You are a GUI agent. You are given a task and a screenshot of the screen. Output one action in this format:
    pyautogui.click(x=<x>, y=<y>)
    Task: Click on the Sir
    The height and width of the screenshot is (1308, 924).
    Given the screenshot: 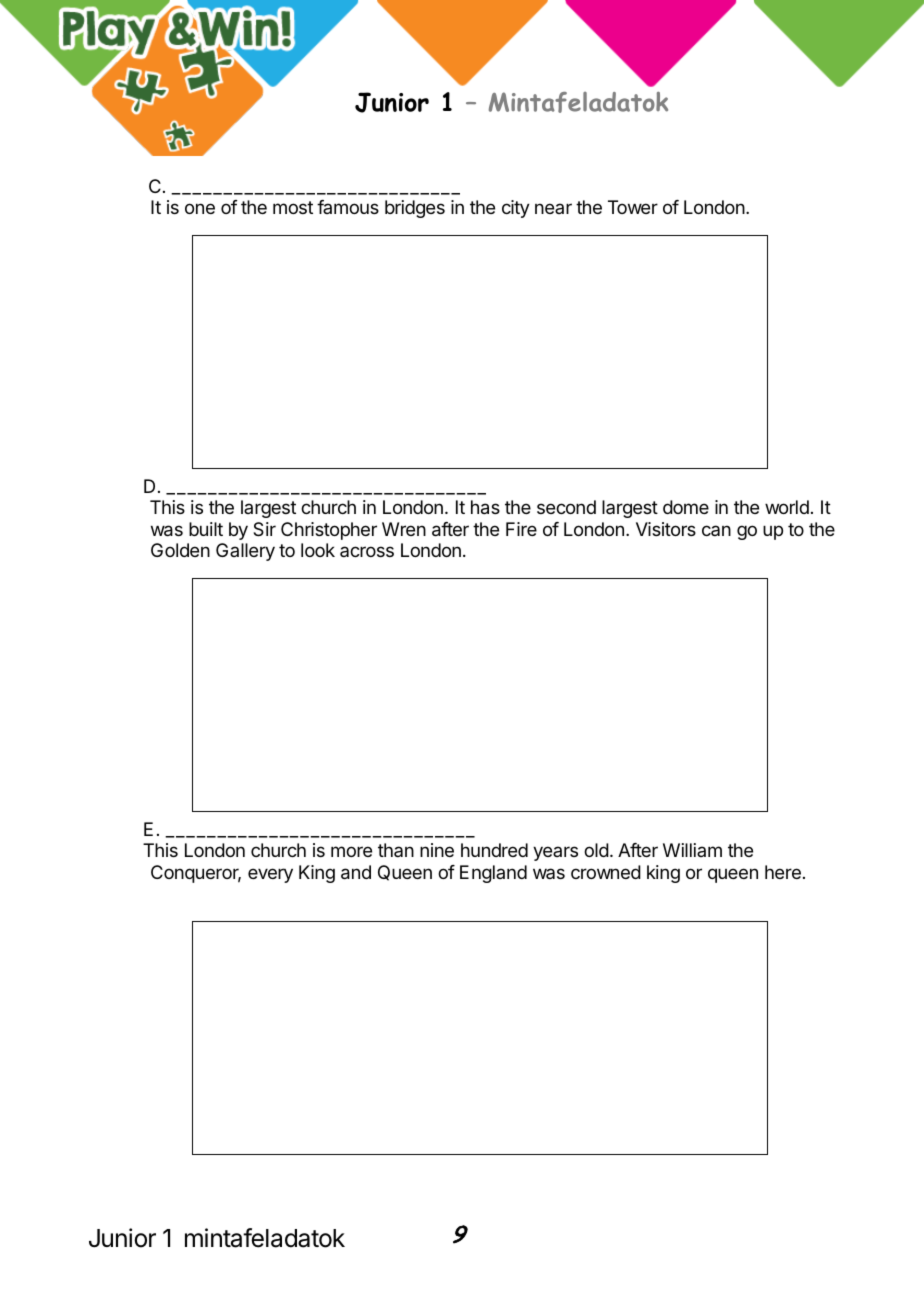 What is the action you would take?
    pyautogui.click(x=264, y=529)
